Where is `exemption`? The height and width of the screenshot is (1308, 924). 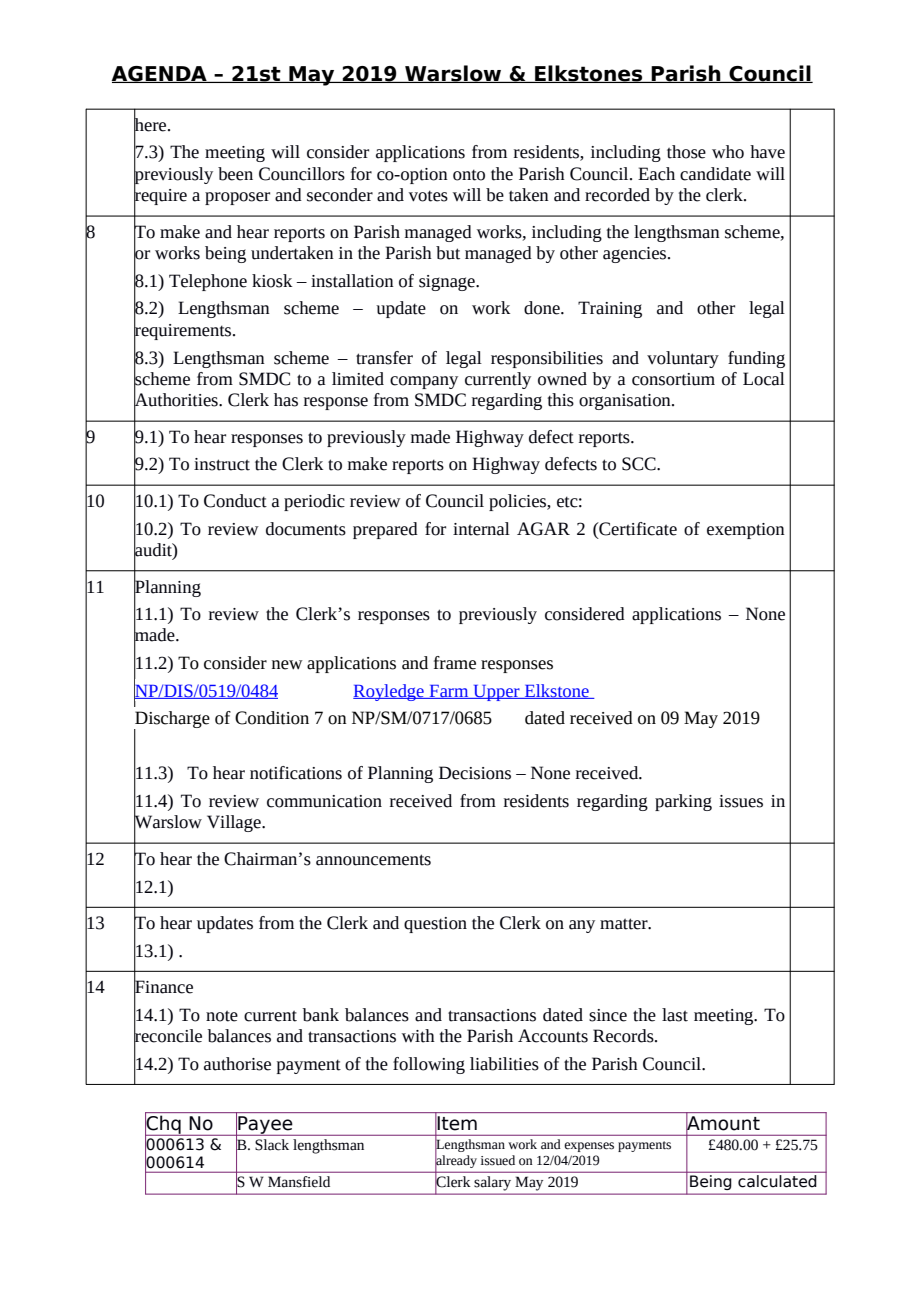 exemption is located at coordinates (746, 531).
